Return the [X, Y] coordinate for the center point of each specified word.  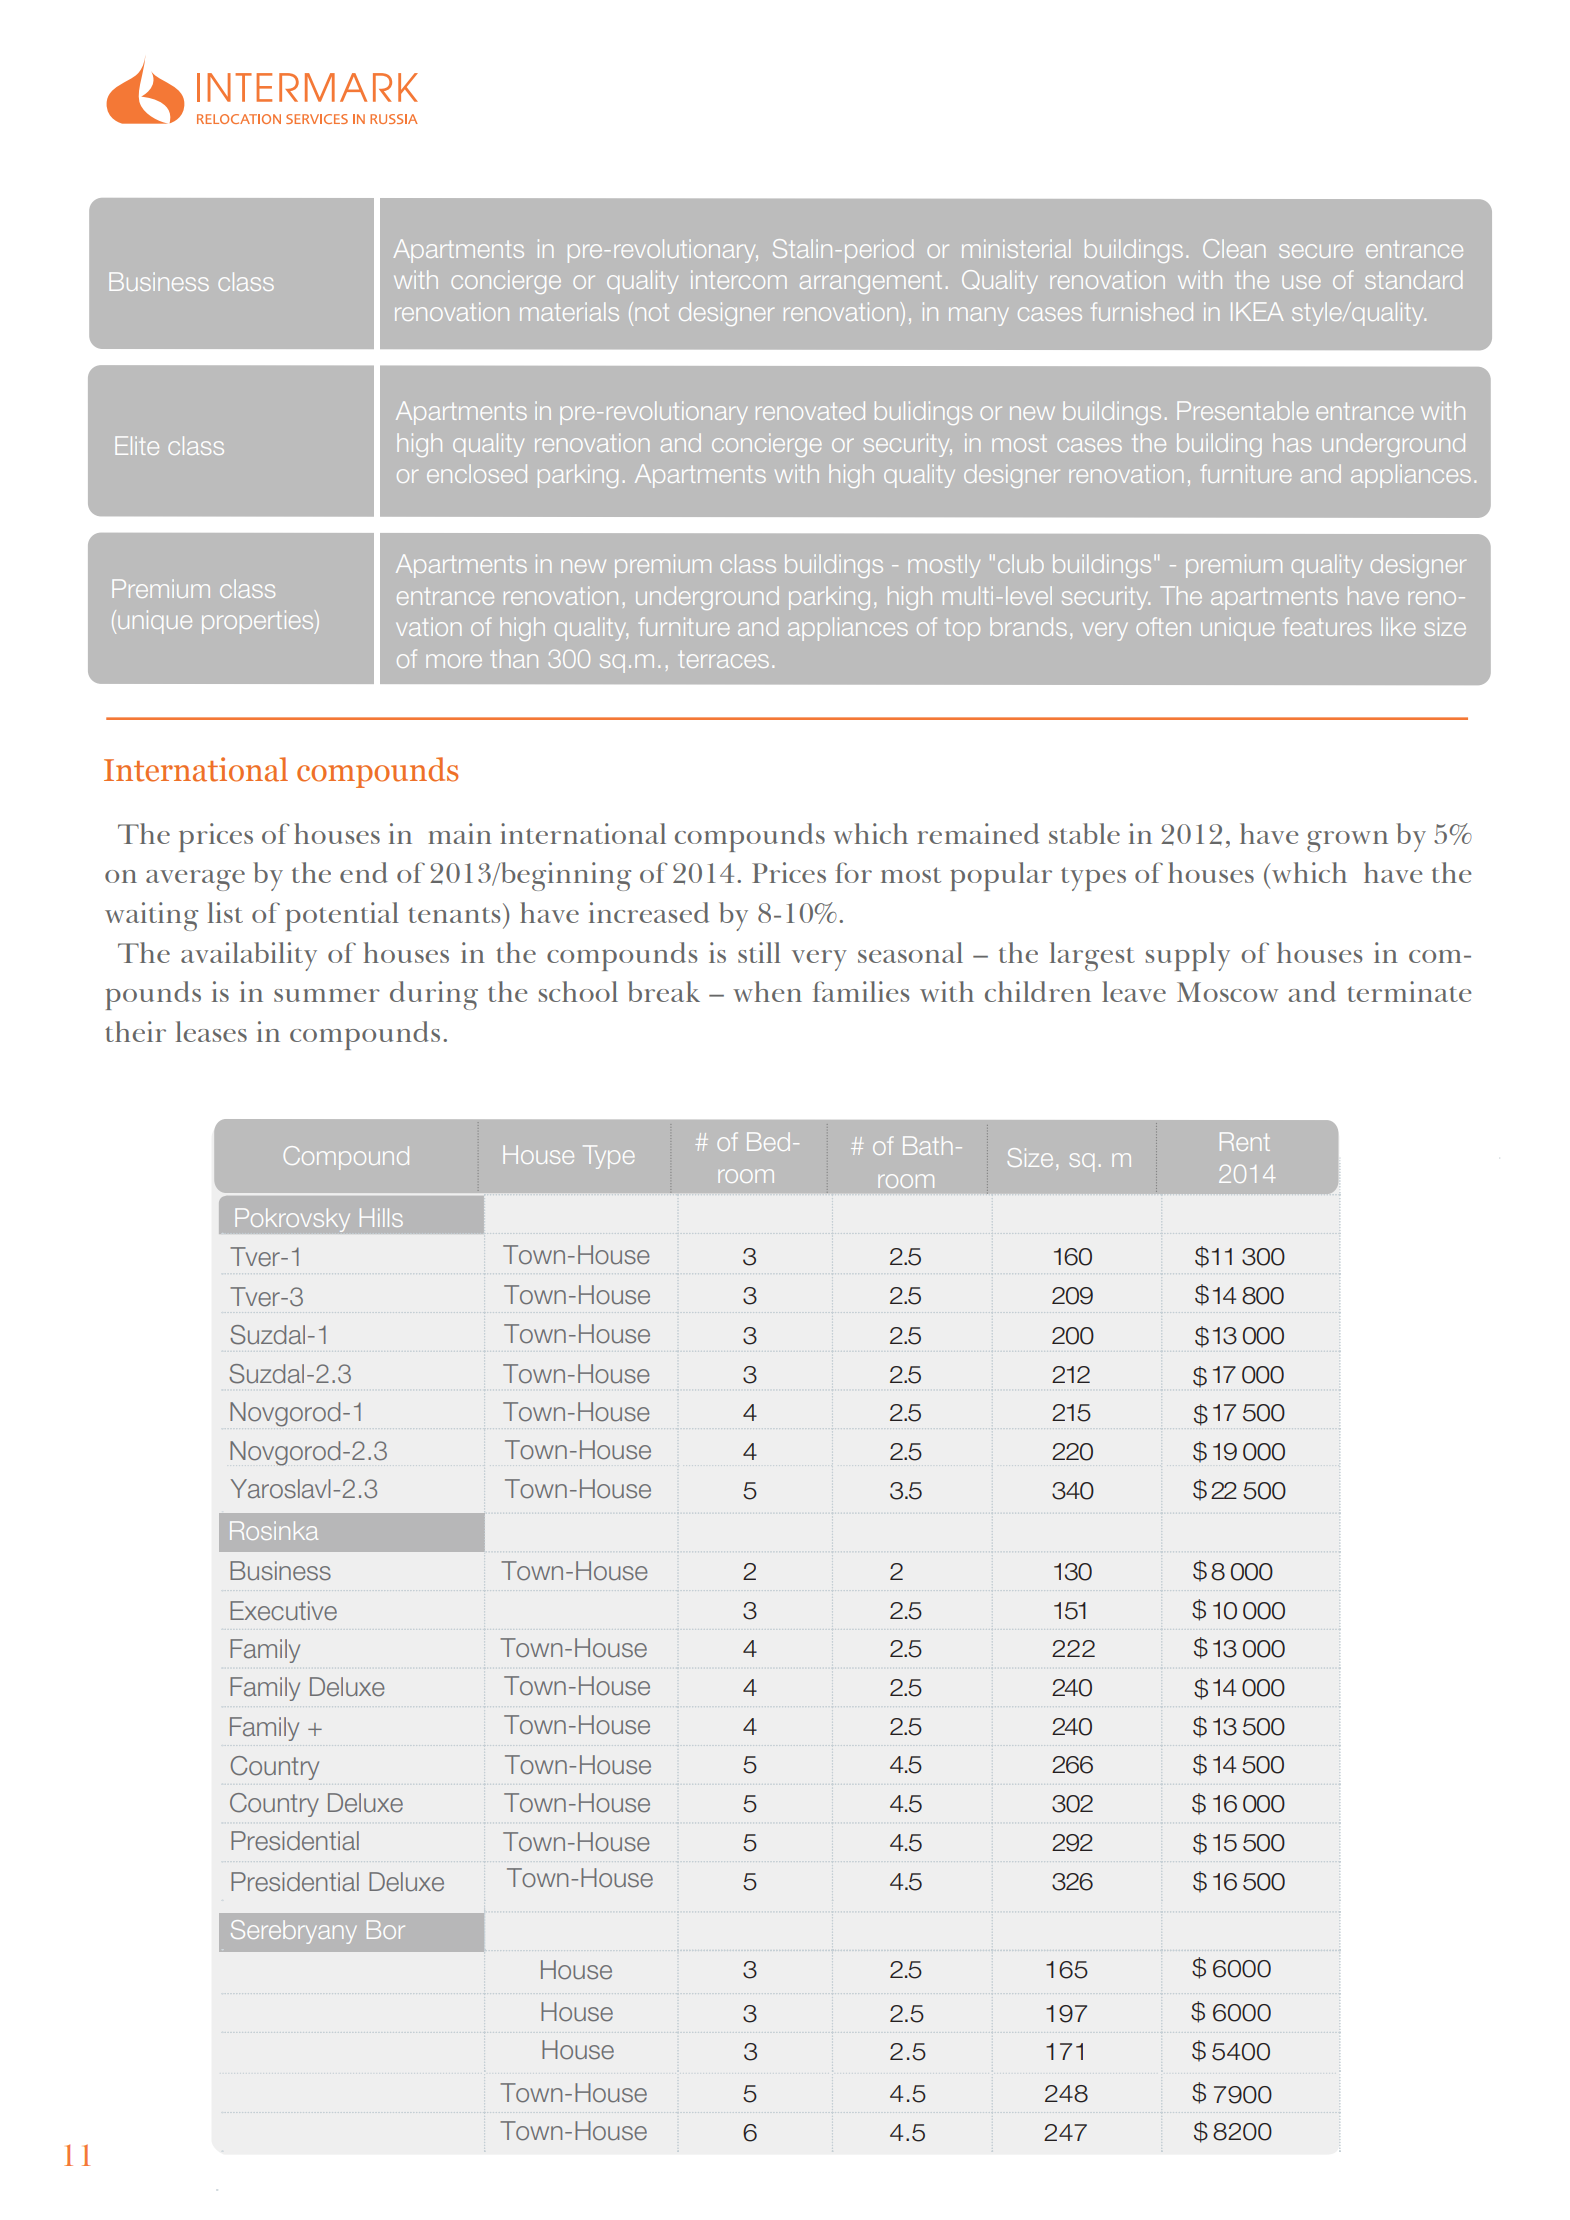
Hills [381, 1217]
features [1327, 626]
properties [259, 622]
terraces [723, 659]
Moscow [1227, 992]
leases [211, 1031]
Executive [283, 1611]
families [861, 991]
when [767, 991]
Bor [386, 1929]
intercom [738, 279]
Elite [137, 445]
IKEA [1257, 311]
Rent [1245, 1141]
